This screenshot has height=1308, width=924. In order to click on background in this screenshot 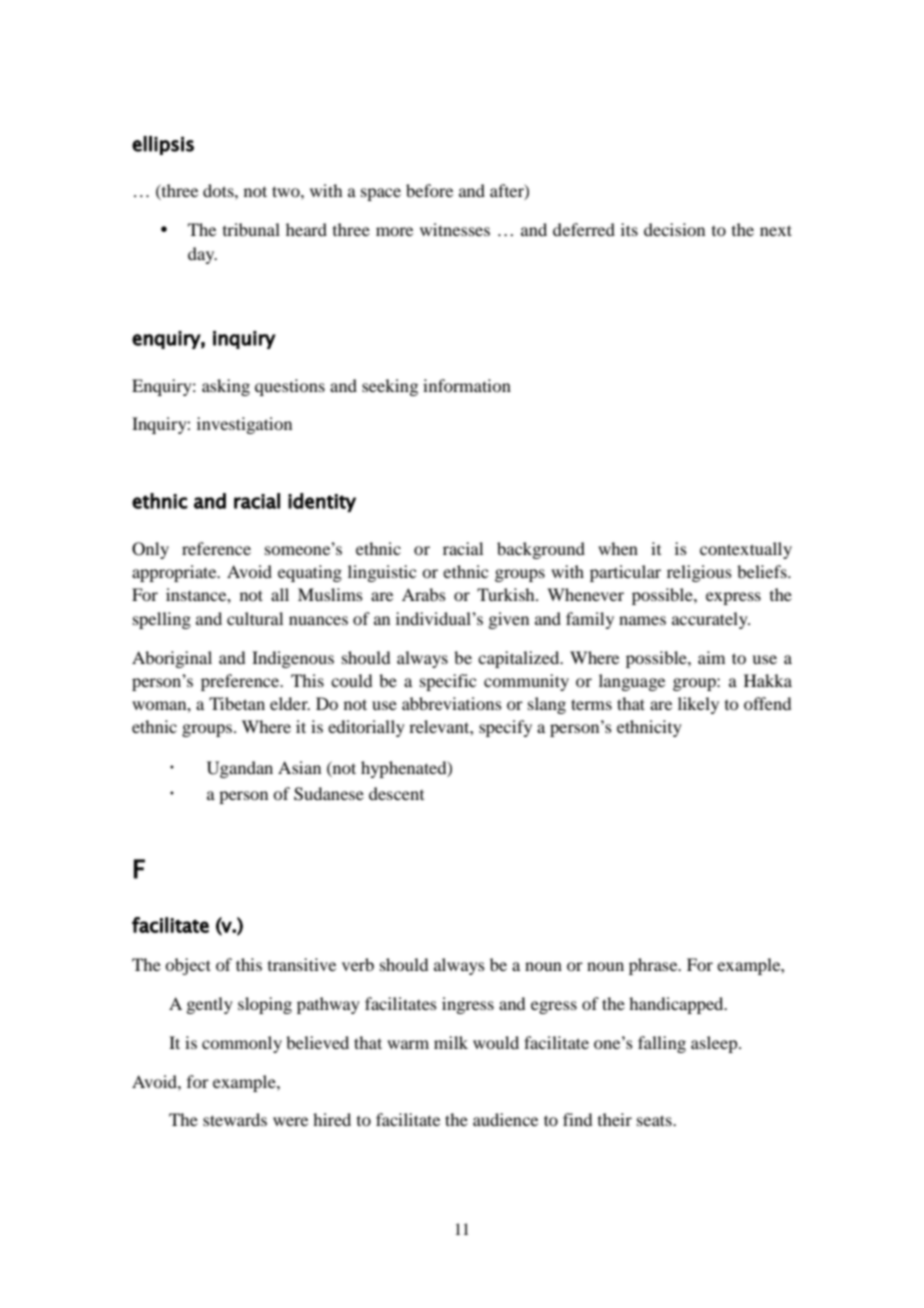, I will do `click(541, 550)`.
